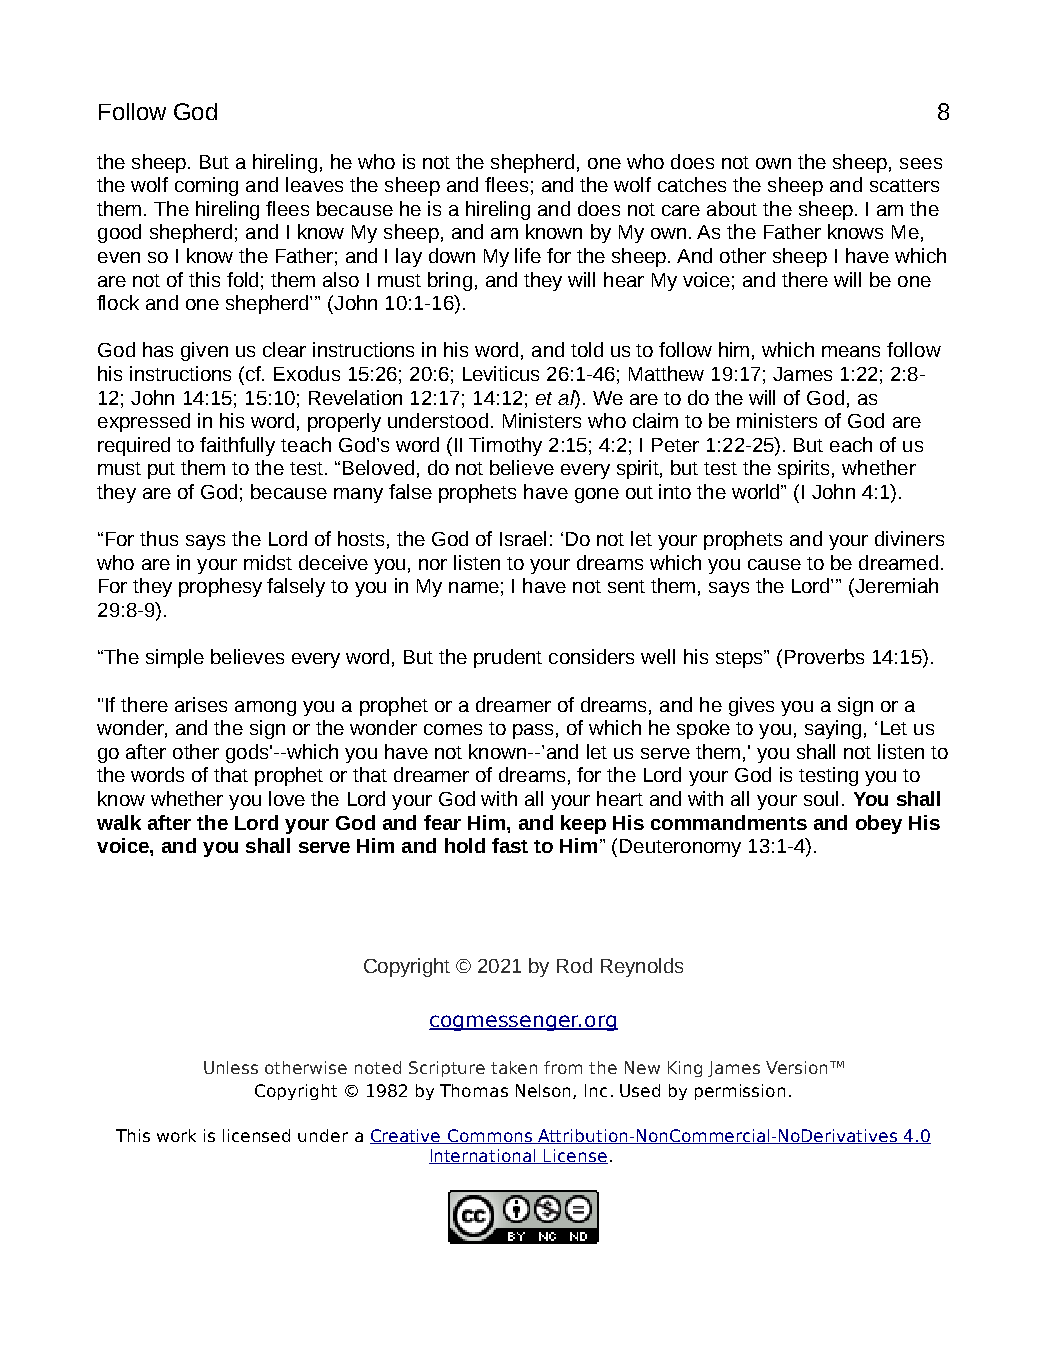 The width and height of the screenshot is (1047, 1355). Describe the element at coordinates (510, 845) in the screenshot. I see `fast` at that location.
